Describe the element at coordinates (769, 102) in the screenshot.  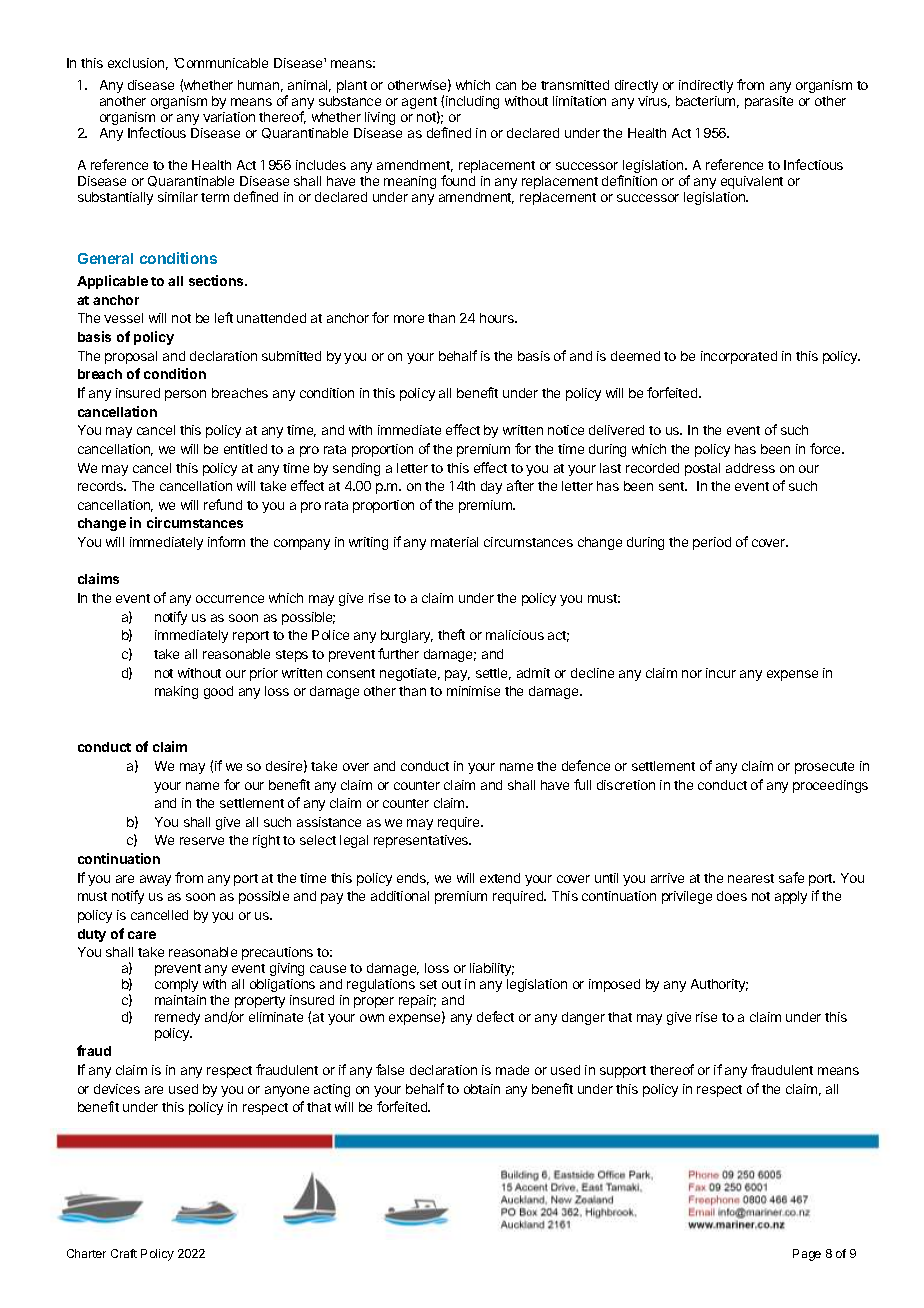
I see `parasite` at that location.
